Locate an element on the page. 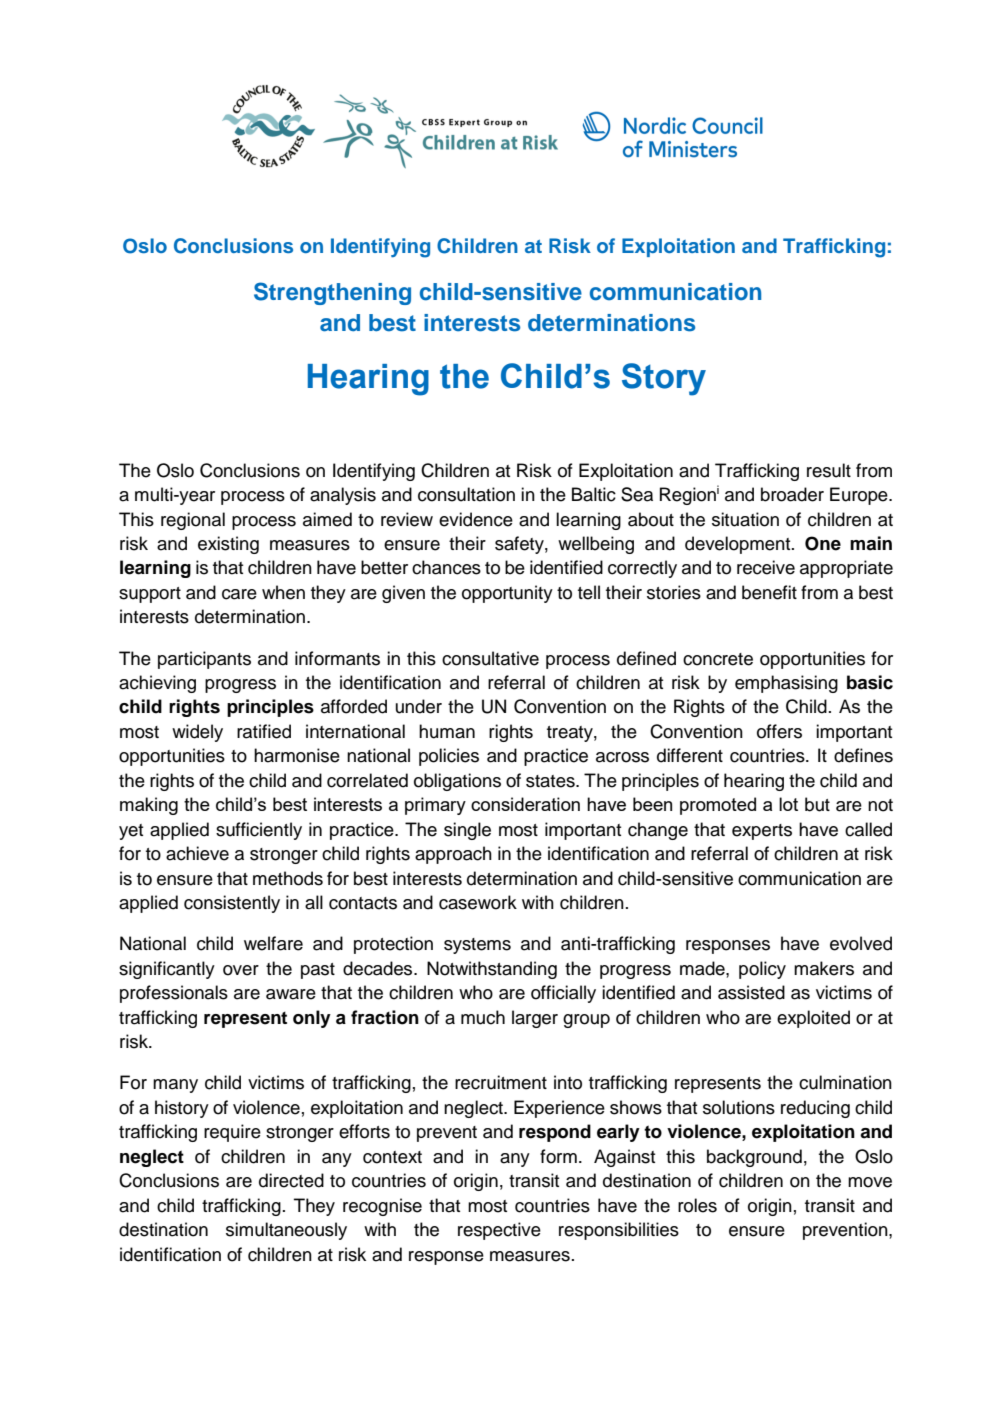 The height and width of the document is (1415, 1000). existing is located at coordinates (228, 545).
